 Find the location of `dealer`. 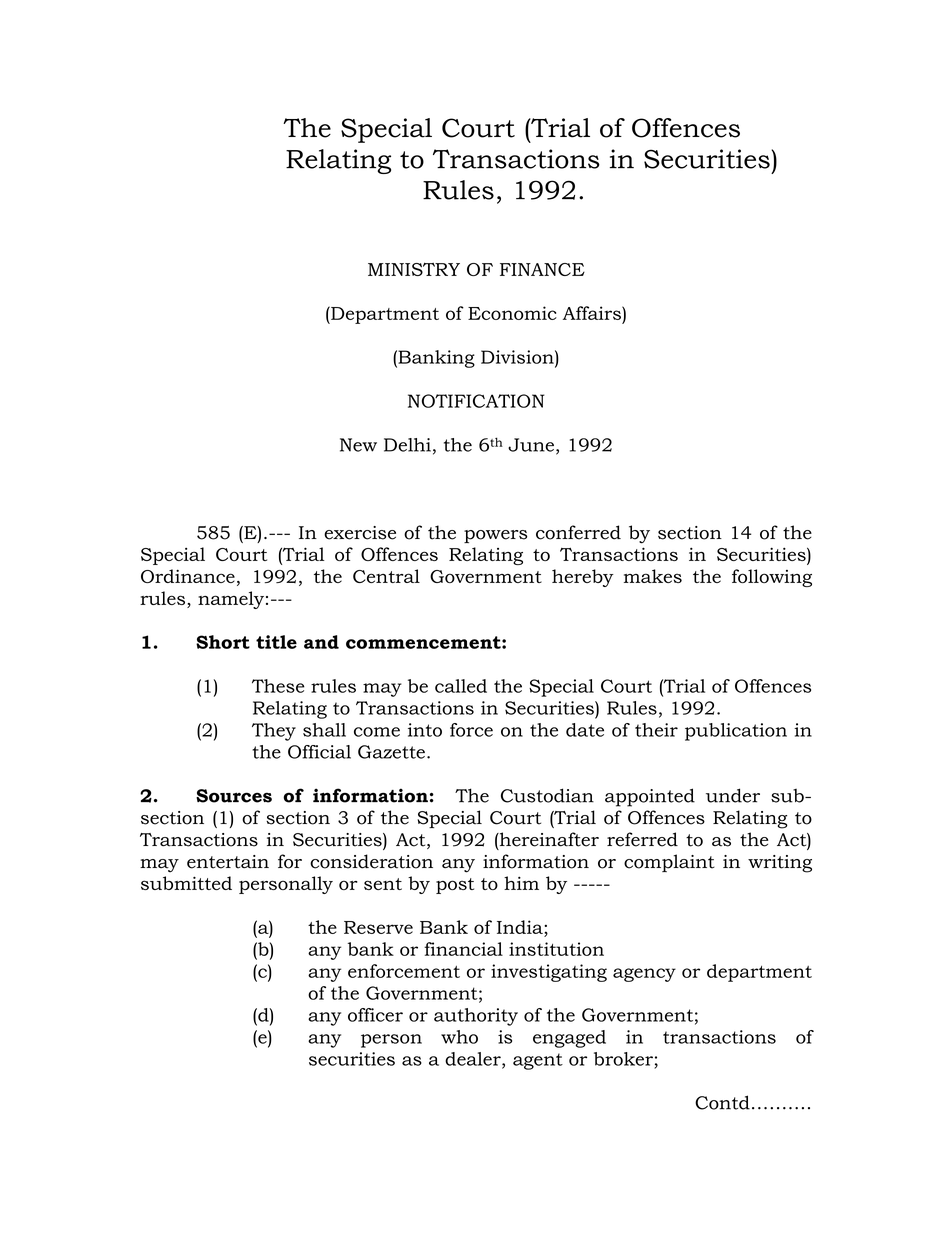

dealer is located at coordinates (474, 1060).
